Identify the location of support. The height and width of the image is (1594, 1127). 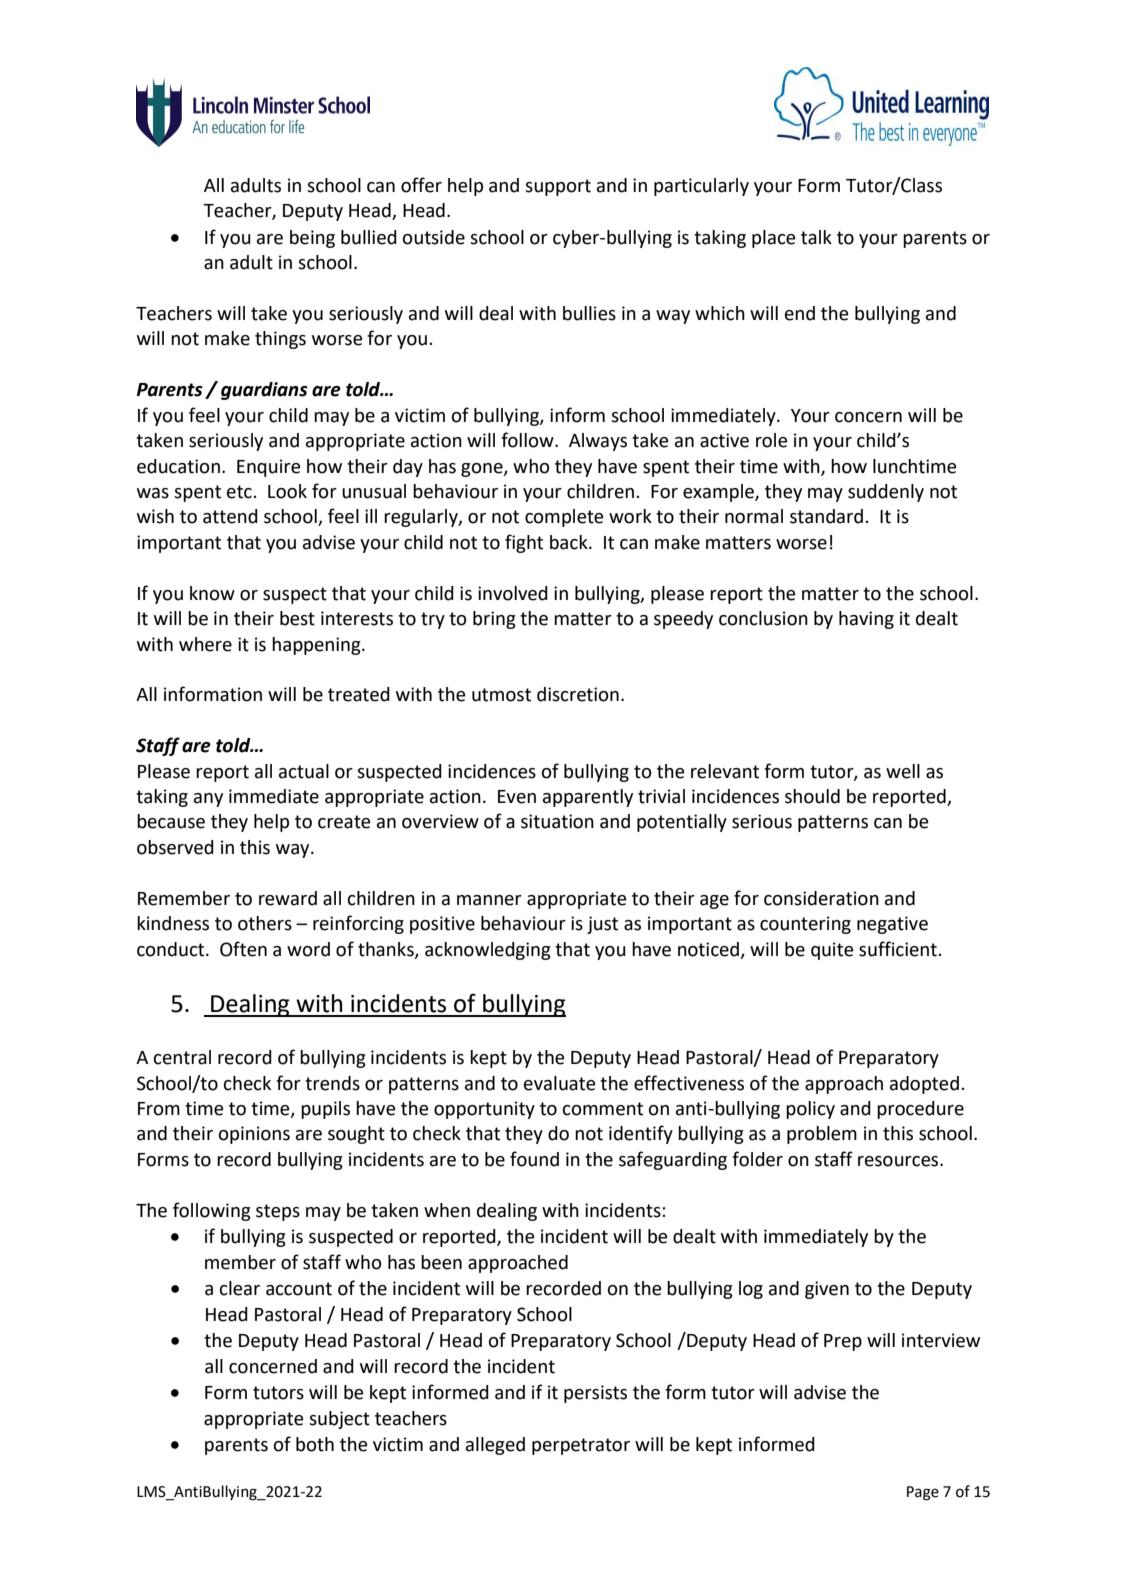
(558, 187).
